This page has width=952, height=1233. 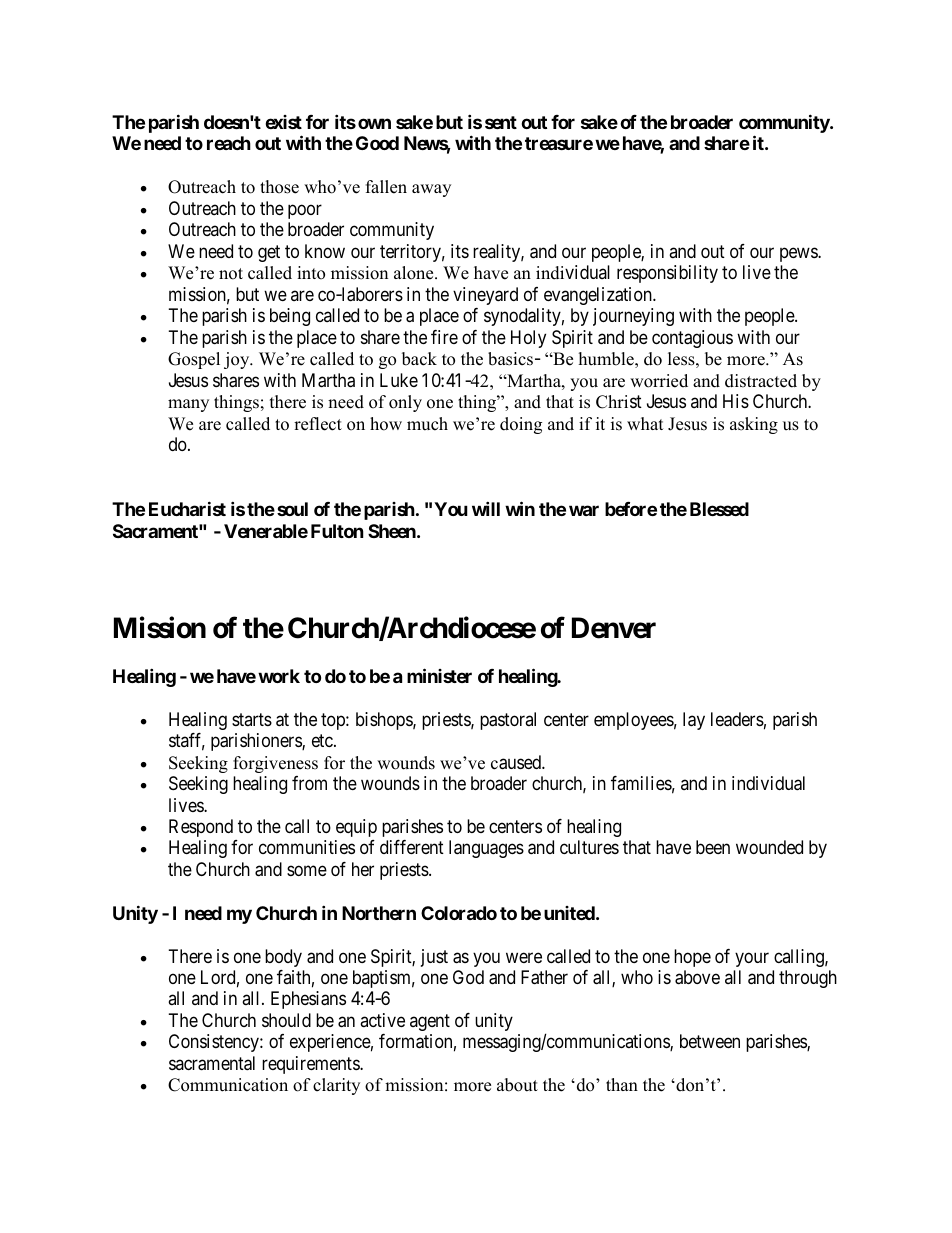 What do you see at coordinates (710, 1041) in the page?
I see `between` at bounding box center [710, 1041].
